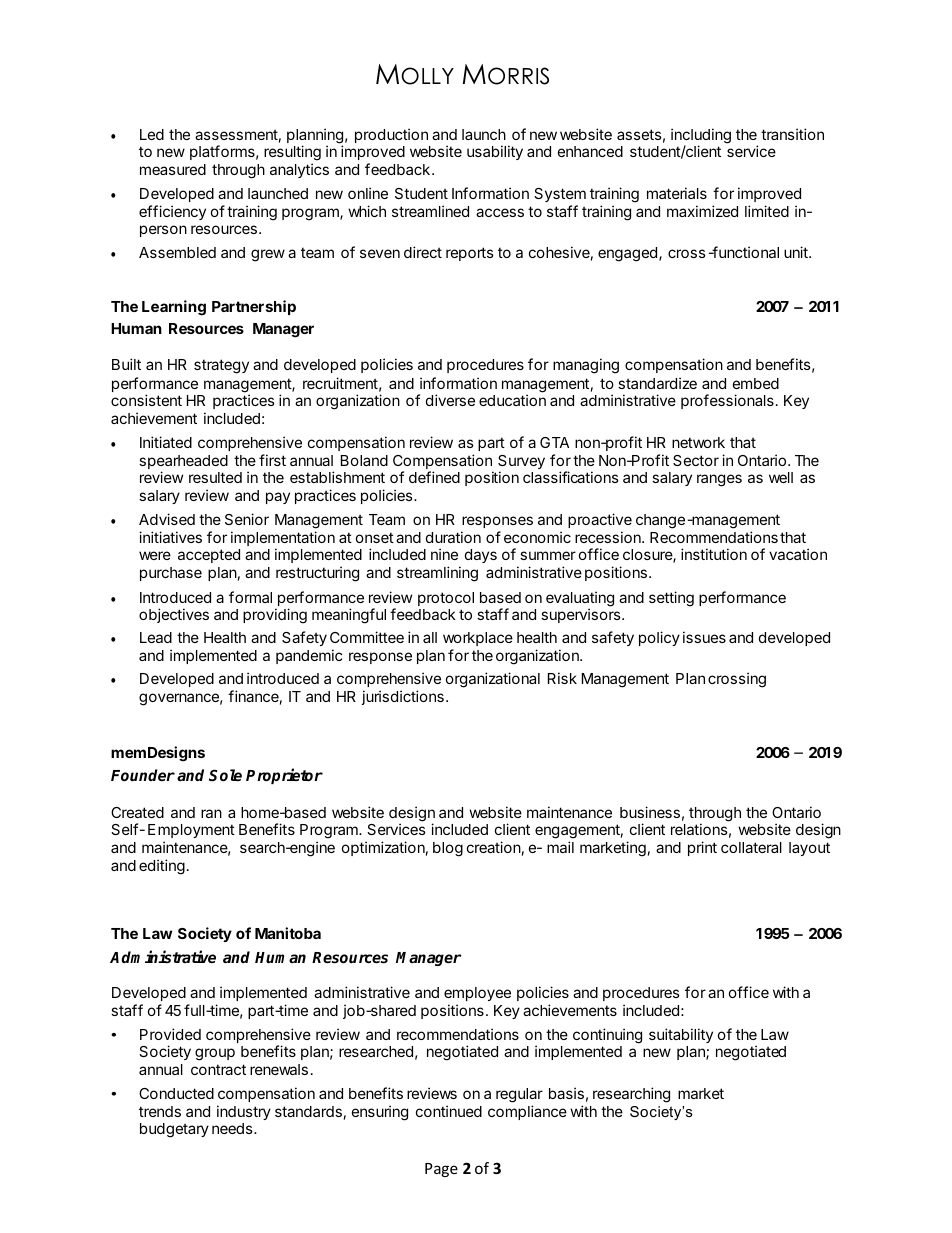  Describe the element at coordinates (495, 152) in the screenshot. I see `usability` at that location.
